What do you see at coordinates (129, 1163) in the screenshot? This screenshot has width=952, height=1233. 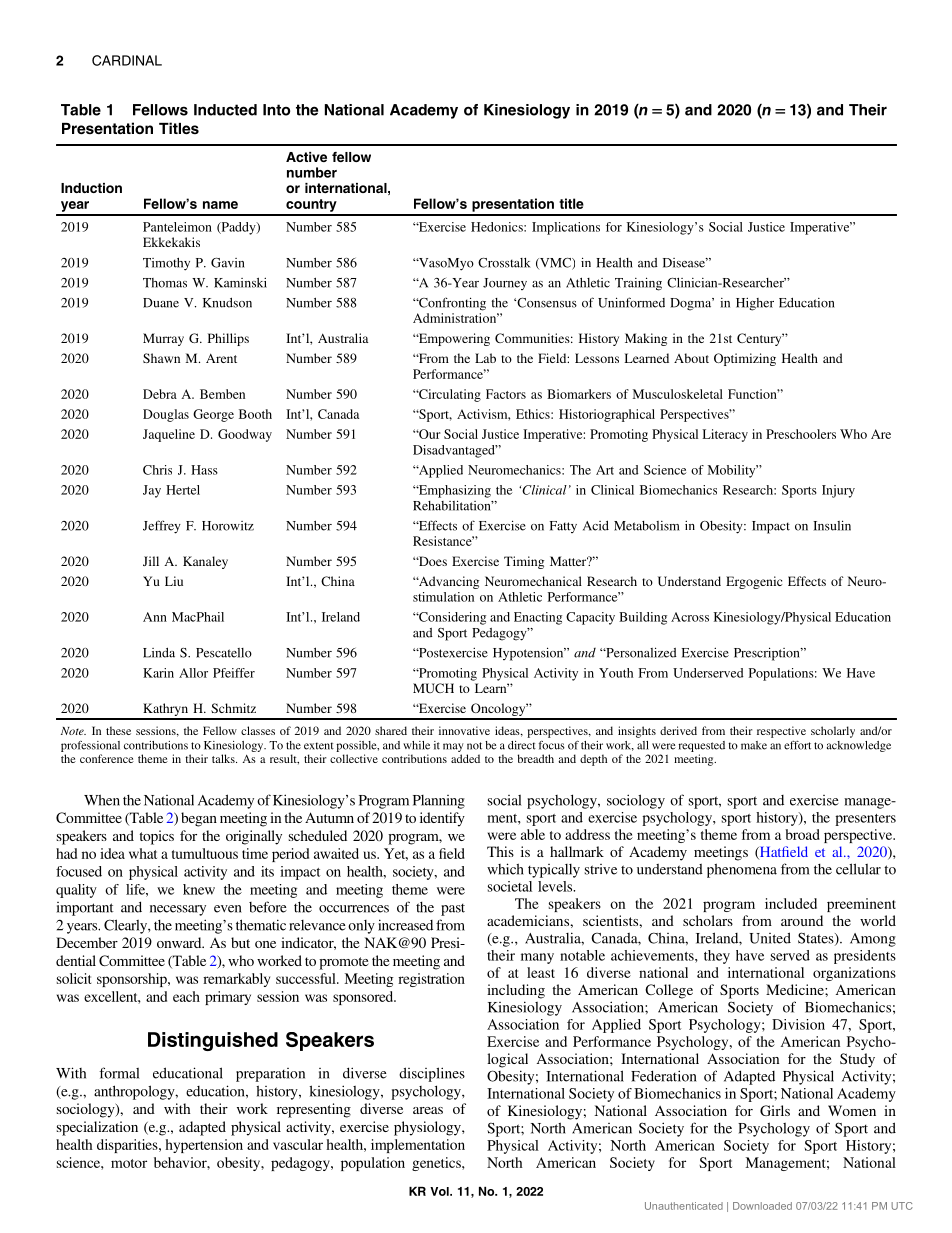 I see `motor` at bounding box center [129, 1163].
